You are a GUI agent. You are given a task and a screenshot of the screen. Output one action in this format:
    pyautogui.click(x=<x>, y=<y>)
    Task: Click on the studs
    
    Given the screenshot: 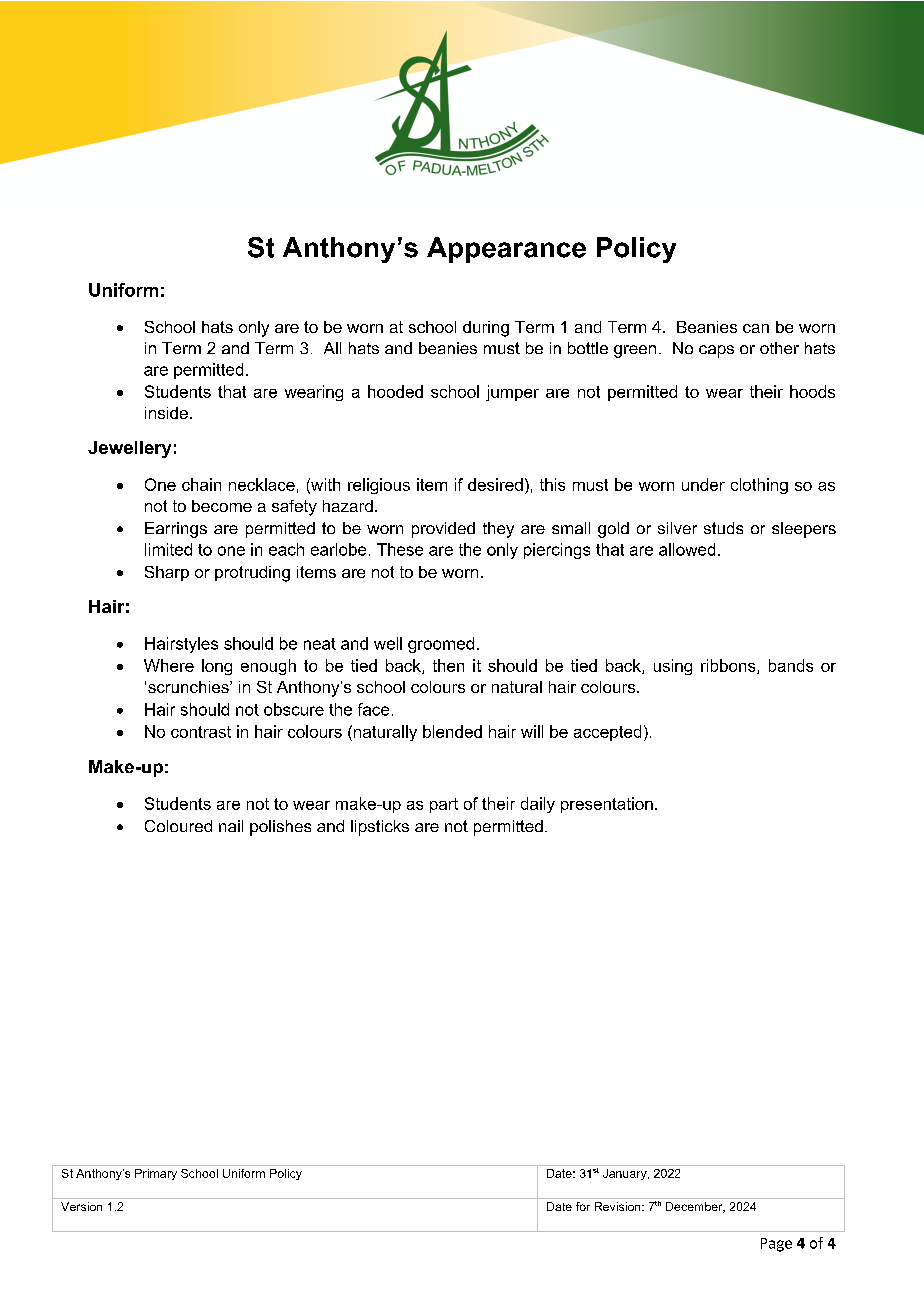 What is the action you would take?
    pyautogui.click(x=723, y=528)
